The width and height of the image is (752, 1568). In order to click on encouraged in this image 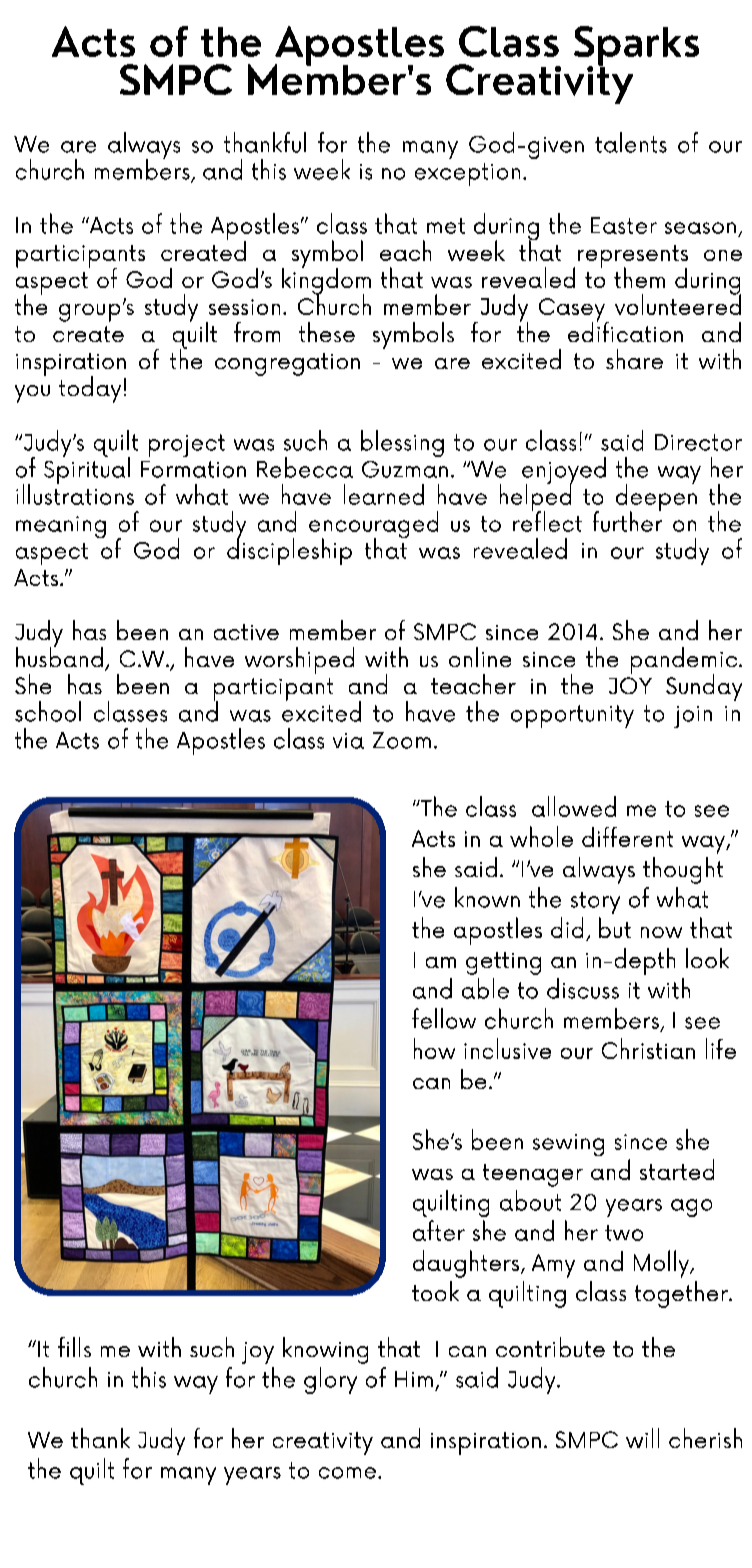, I will do `click(373, 526)`.
